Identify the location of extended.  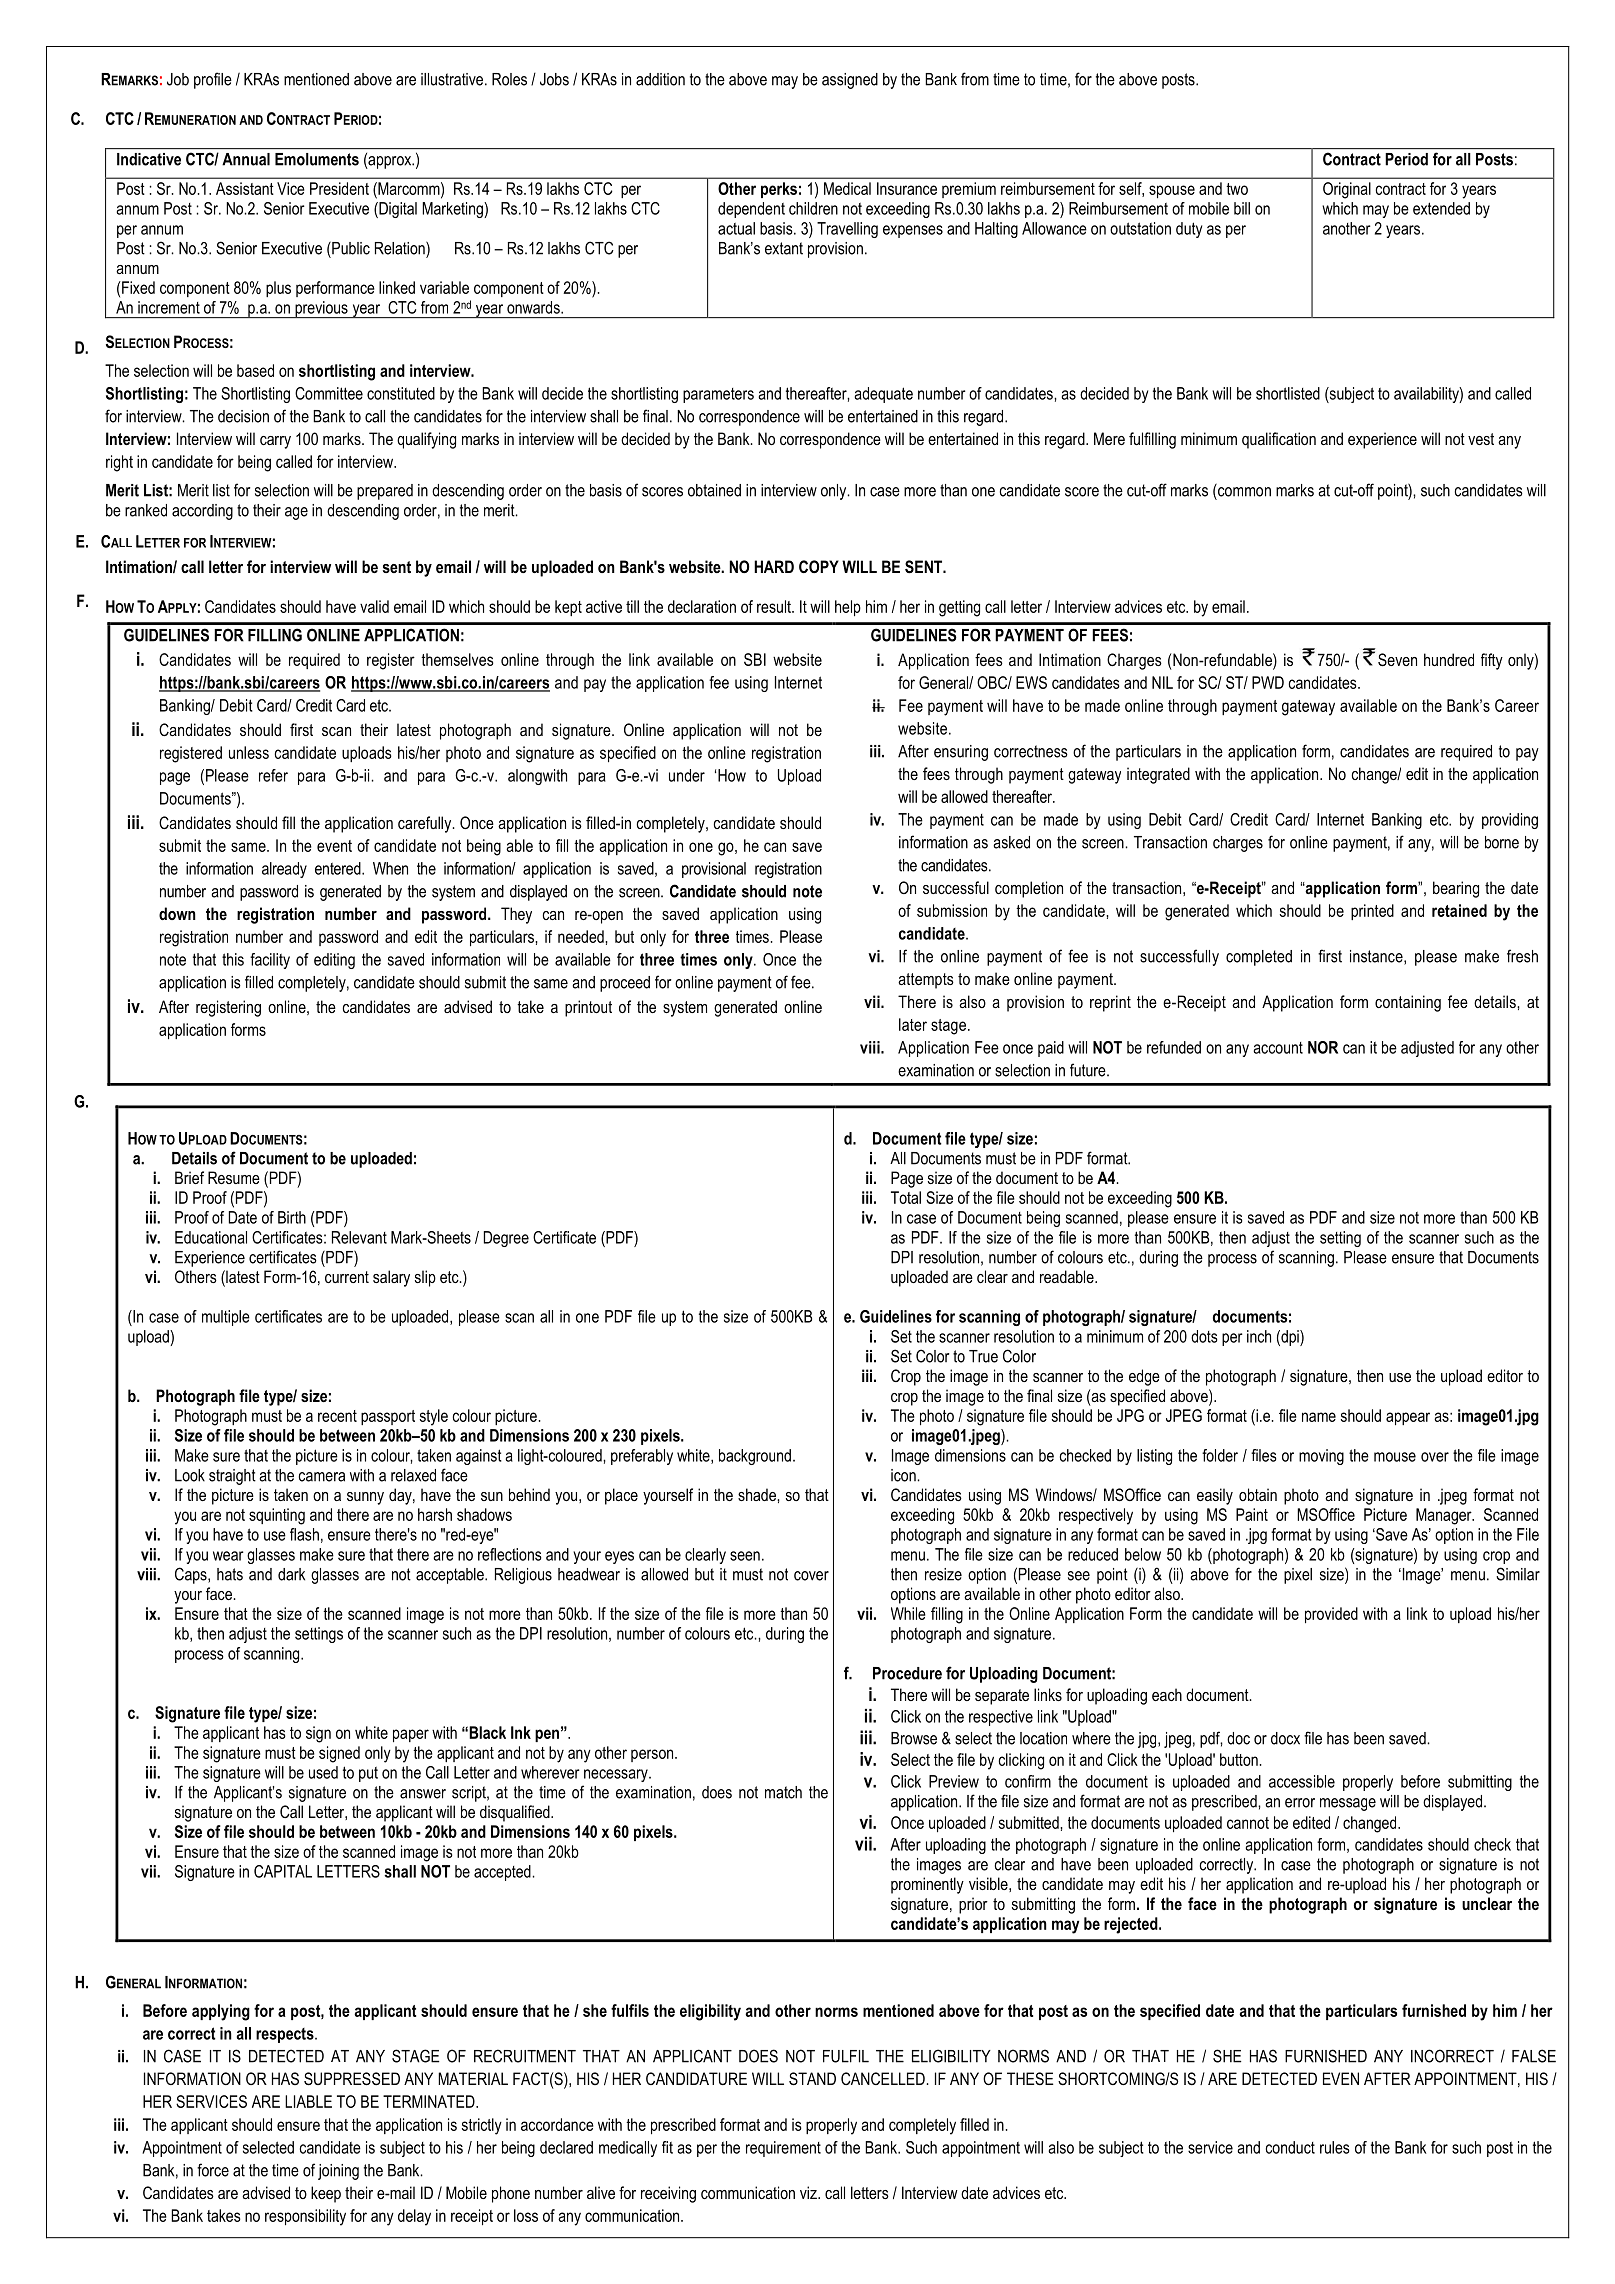
(1441, 208).
